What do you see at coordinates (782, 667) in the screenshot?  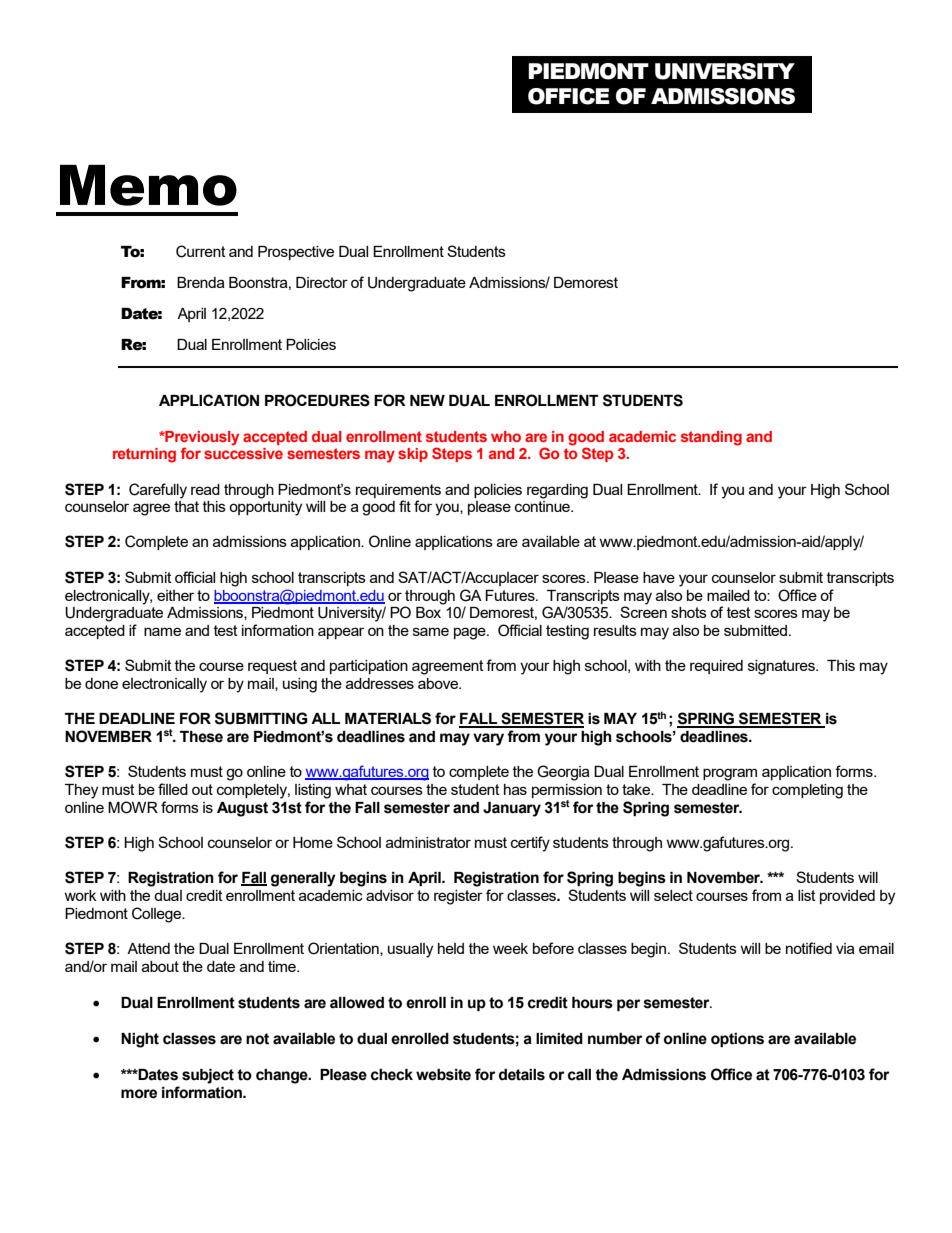 I see `signatures` at bounding box center [782, 667].
